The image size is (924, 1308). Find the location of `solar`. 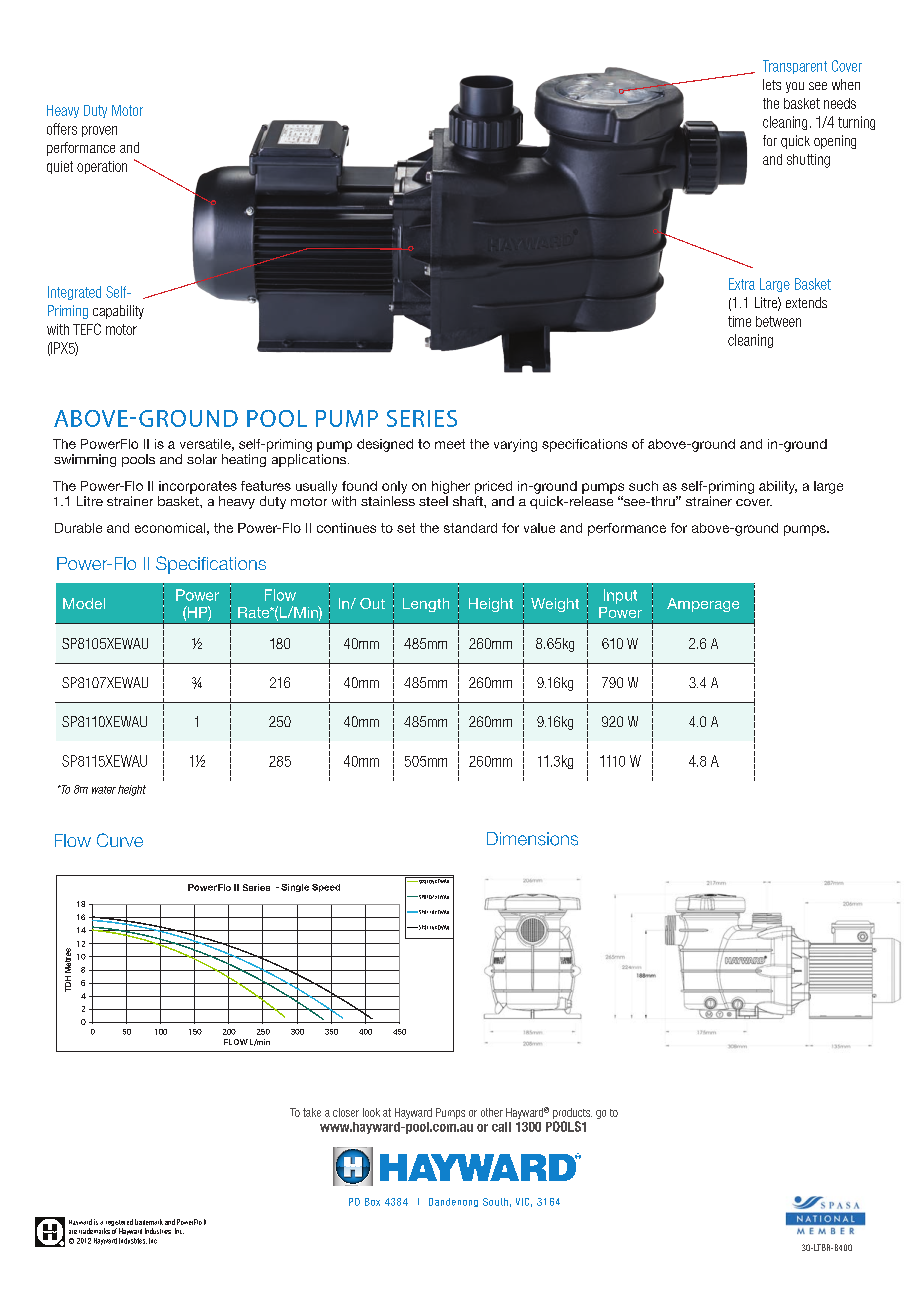

solar is located at coordinates (202, 459).
